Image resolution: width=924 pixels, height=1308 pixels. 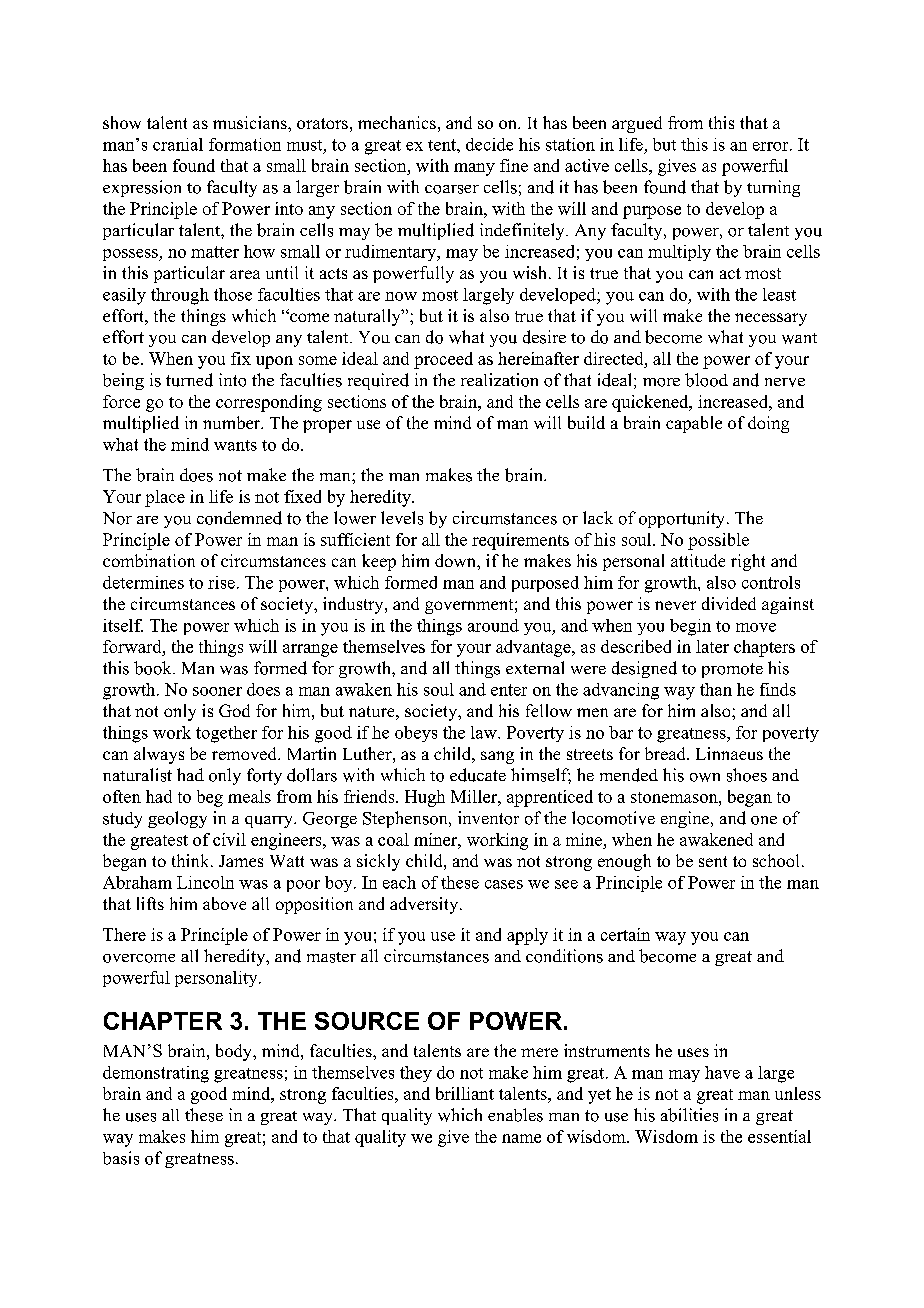 What do you see at coordinates (772, 146) in the screenshot?
I see `error` at bounding box center [772, 146].
